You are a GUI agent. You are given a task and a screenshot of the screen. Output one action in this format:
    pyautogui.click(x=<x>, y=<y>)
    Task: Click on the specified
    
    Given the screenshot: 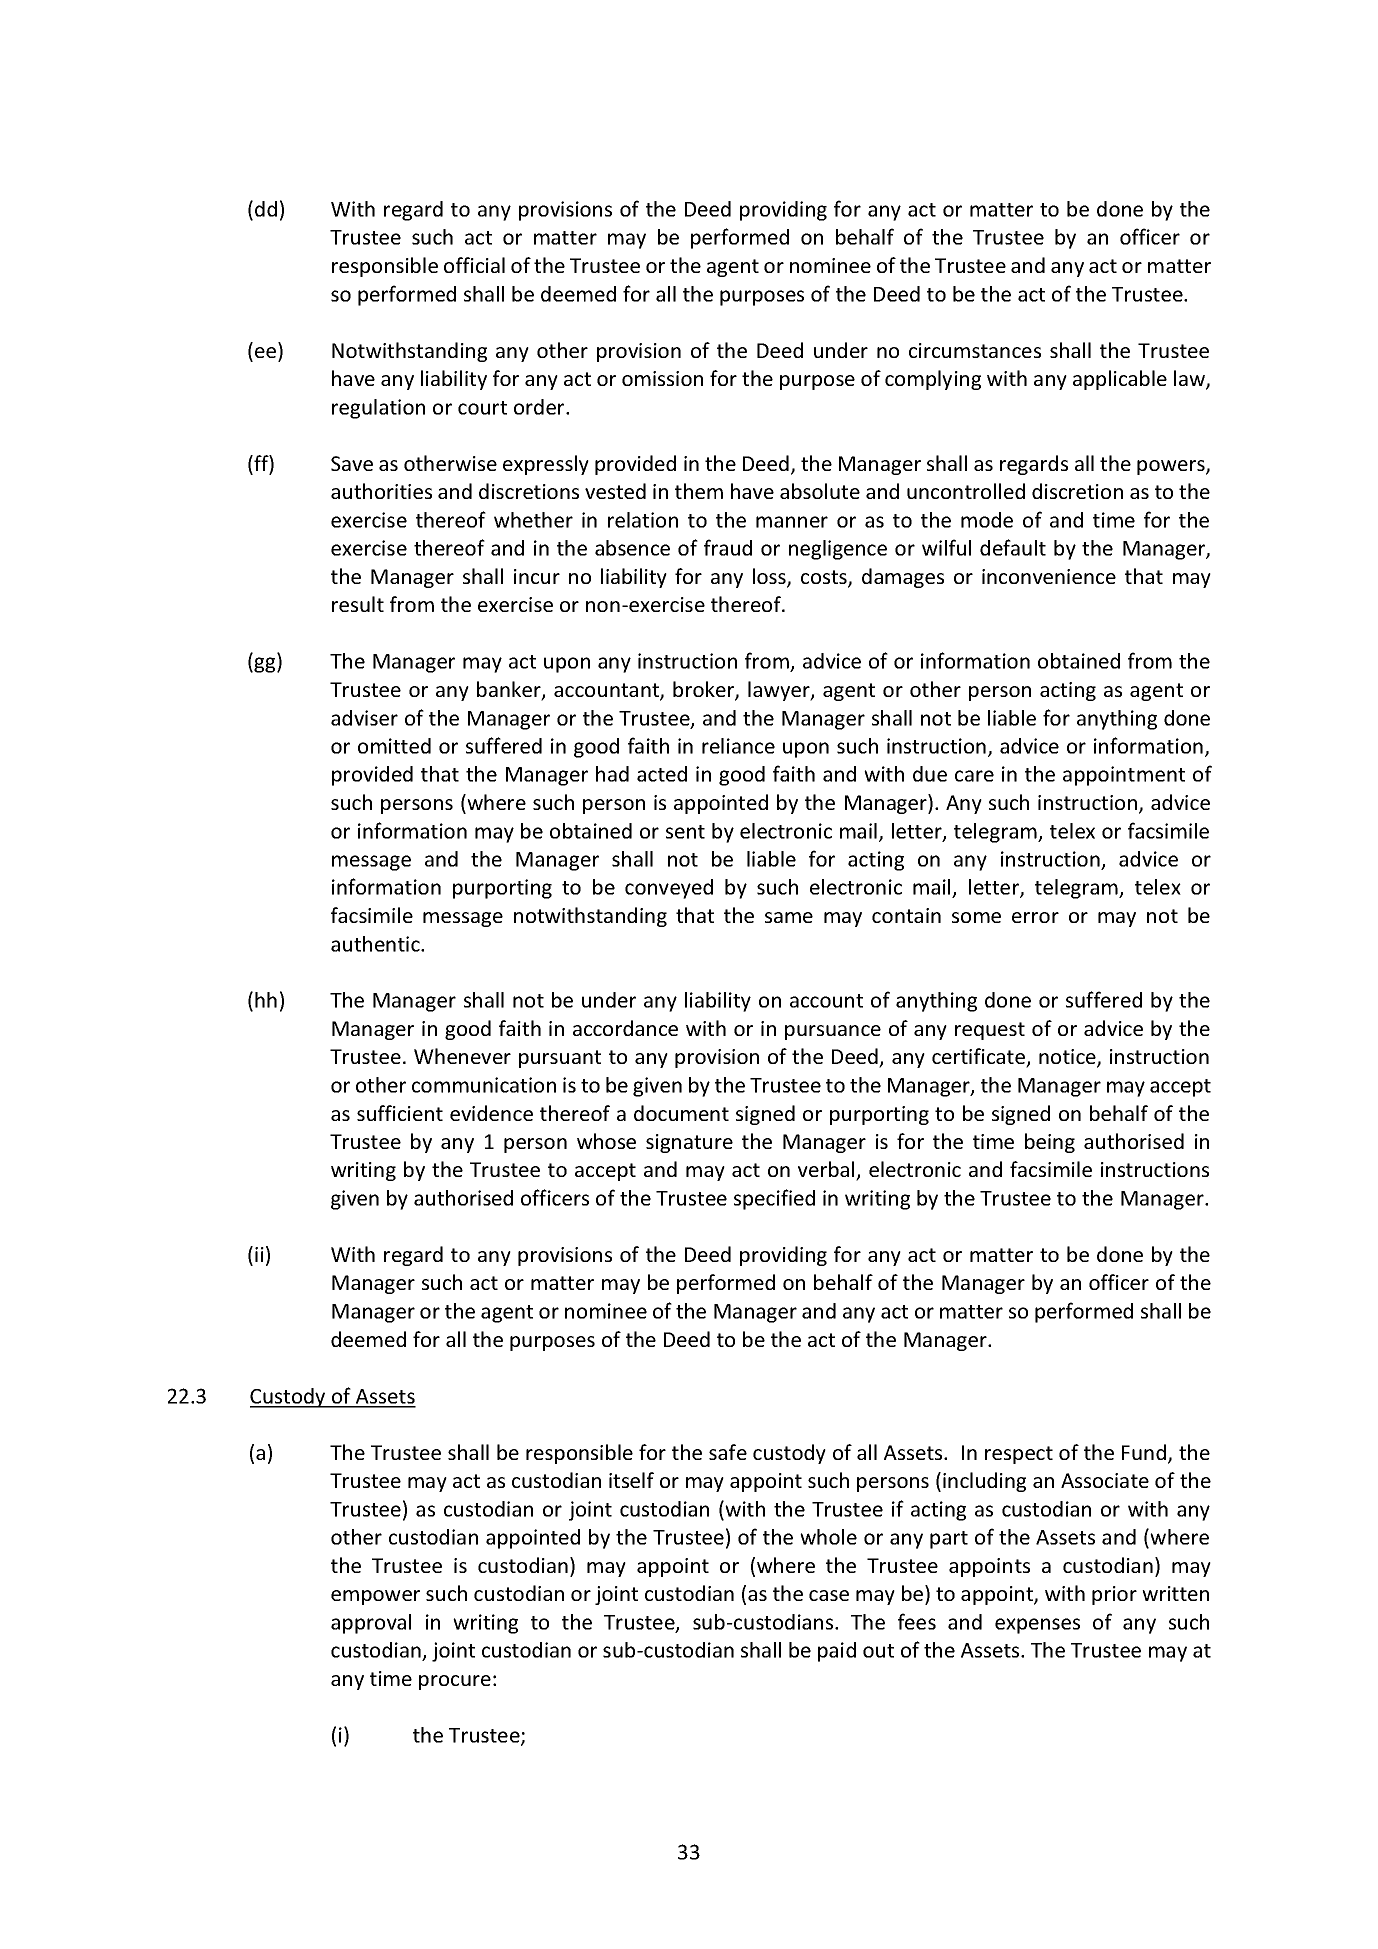 What is the action you would take?
    pyautogui.click(x=774, y=1199)
